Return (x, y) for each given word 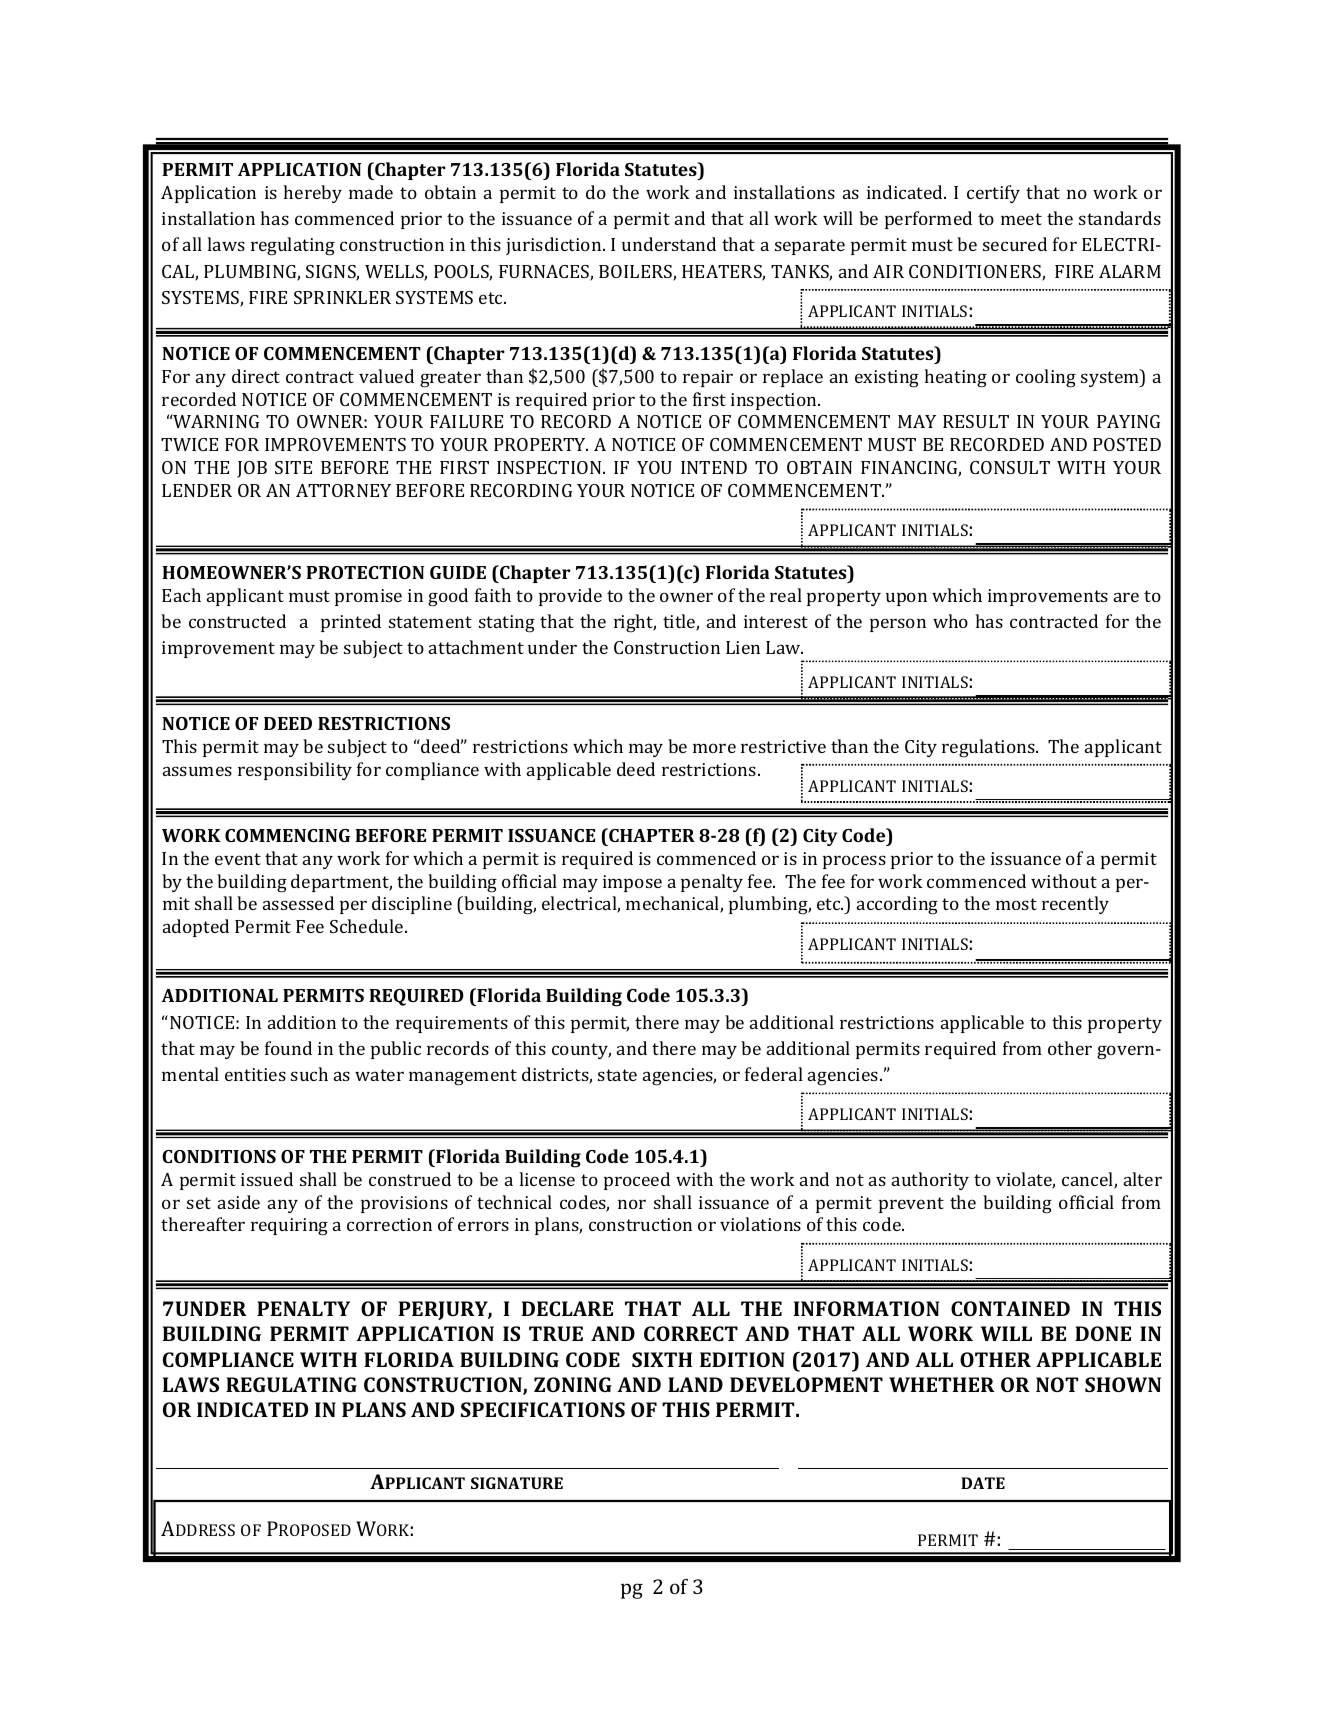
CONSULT (1010, 467)
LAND (695, 1384)
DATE (983, 1483)
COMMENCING (287, 835)
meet (1021, 219)
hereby (312, 194)
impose (632, 883)
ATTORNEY (343, 490)
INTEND (714, 467)
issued (267, 1179)
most (1016, 904)
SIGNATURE (517, 1483)
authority (930, 1181)
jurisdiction (555, 246)
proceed (637, 1181)
